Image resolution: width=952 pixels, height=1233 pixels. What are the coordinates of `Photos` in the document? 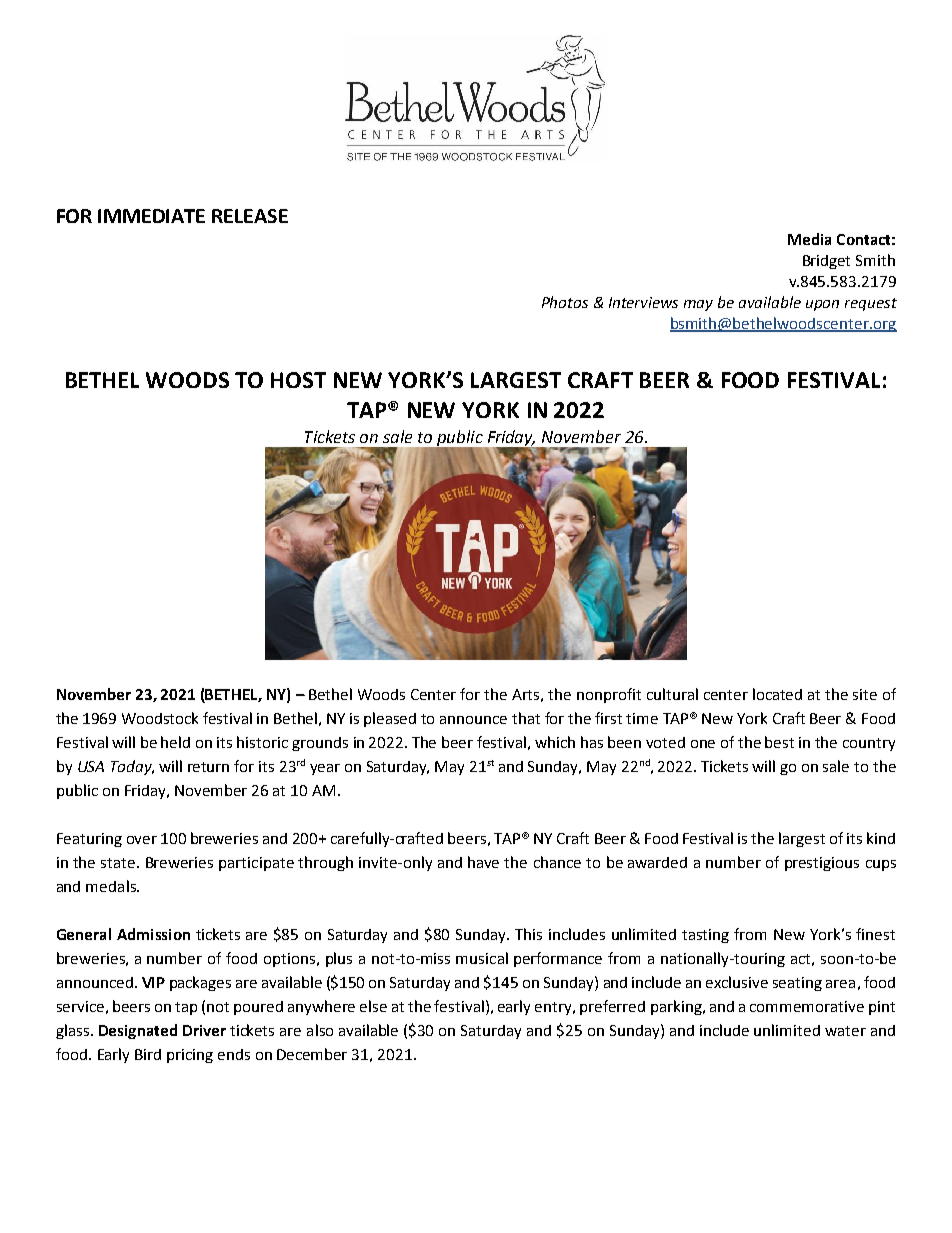 It's located at (565, 302).
